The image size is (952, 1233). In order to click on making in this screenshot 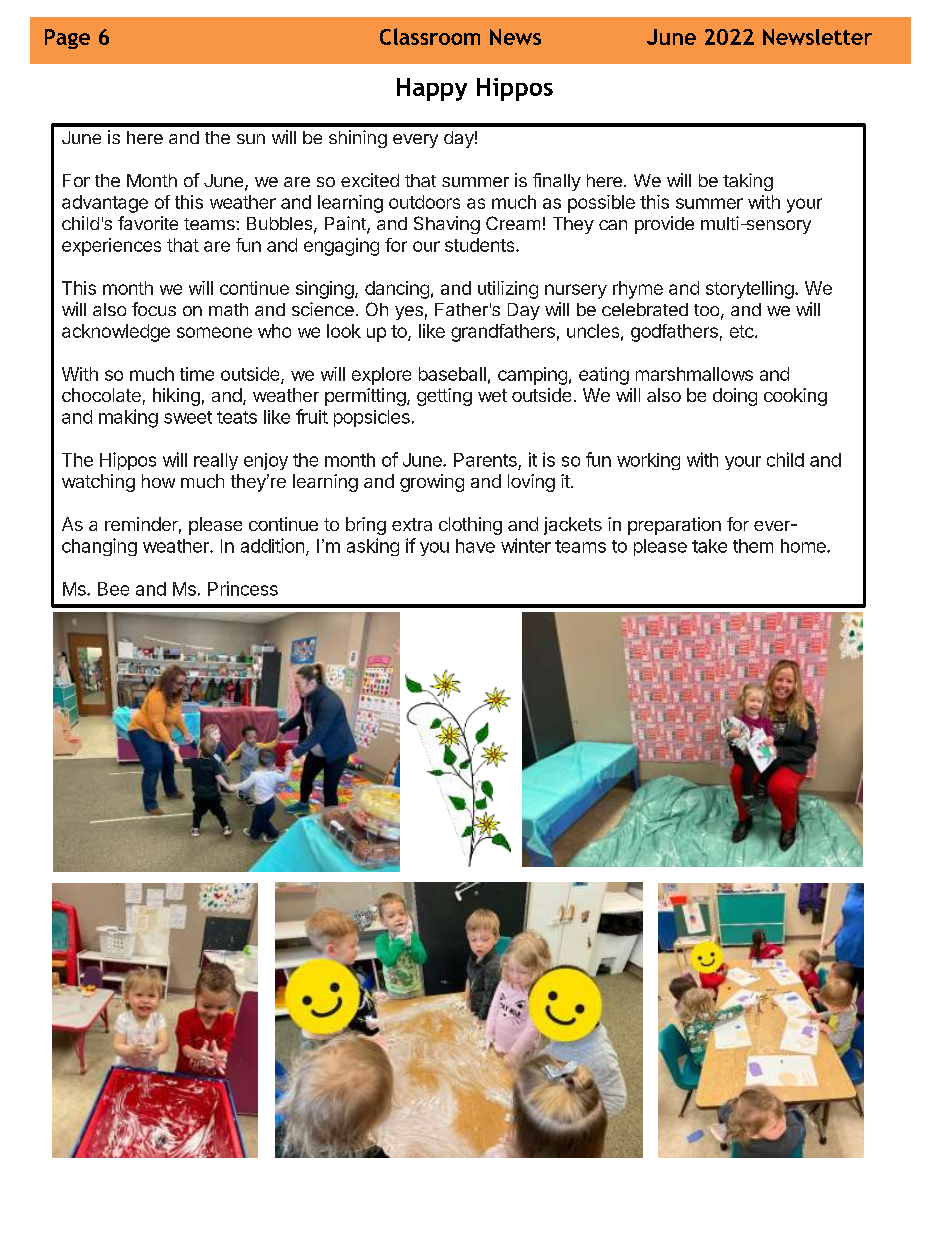, I will do `click(128, 418)`.
